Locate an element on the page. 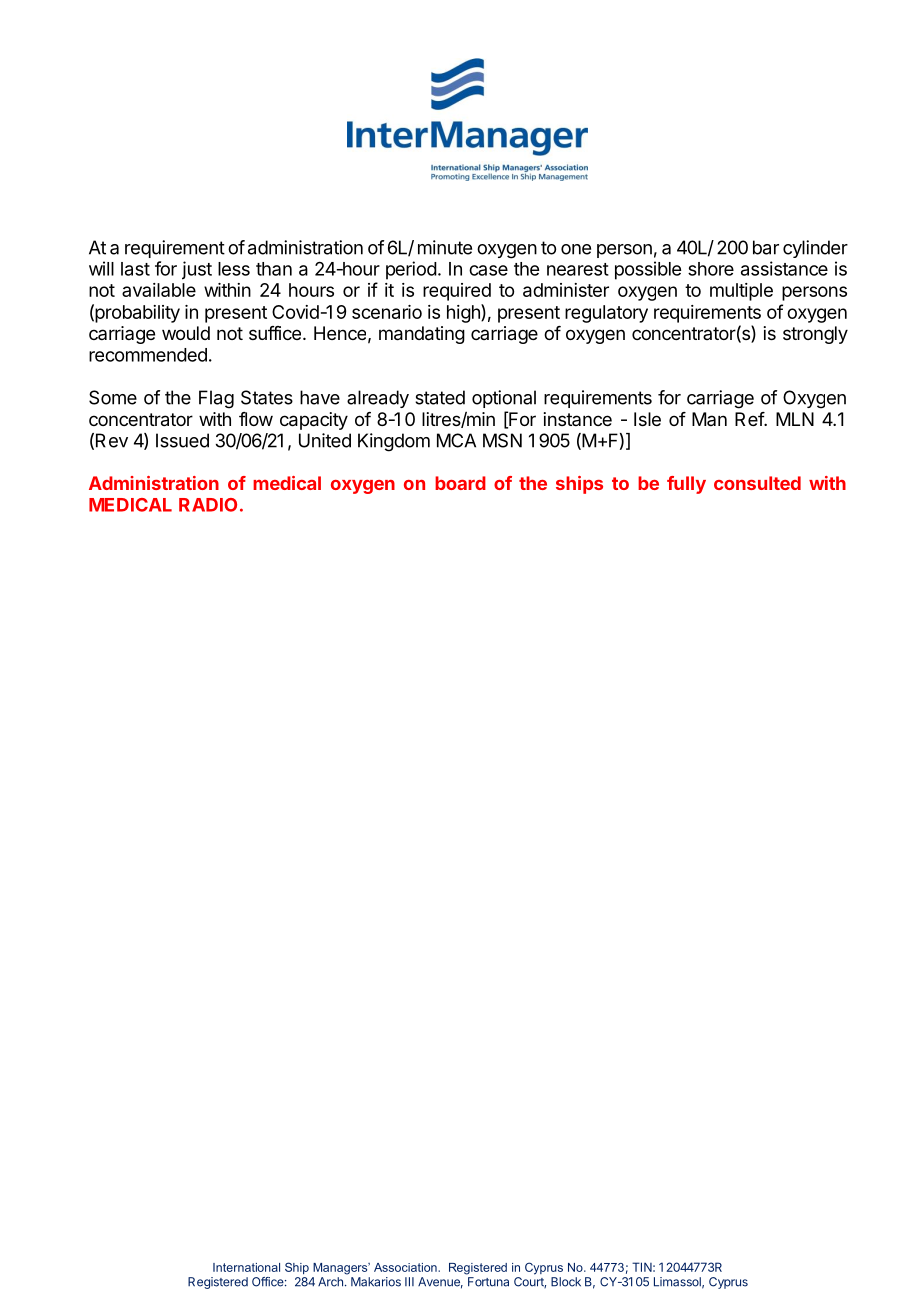 Image resolution: width=924 pixels, height=1308 pixels. RADIO is located at coordinates (208, 505).
